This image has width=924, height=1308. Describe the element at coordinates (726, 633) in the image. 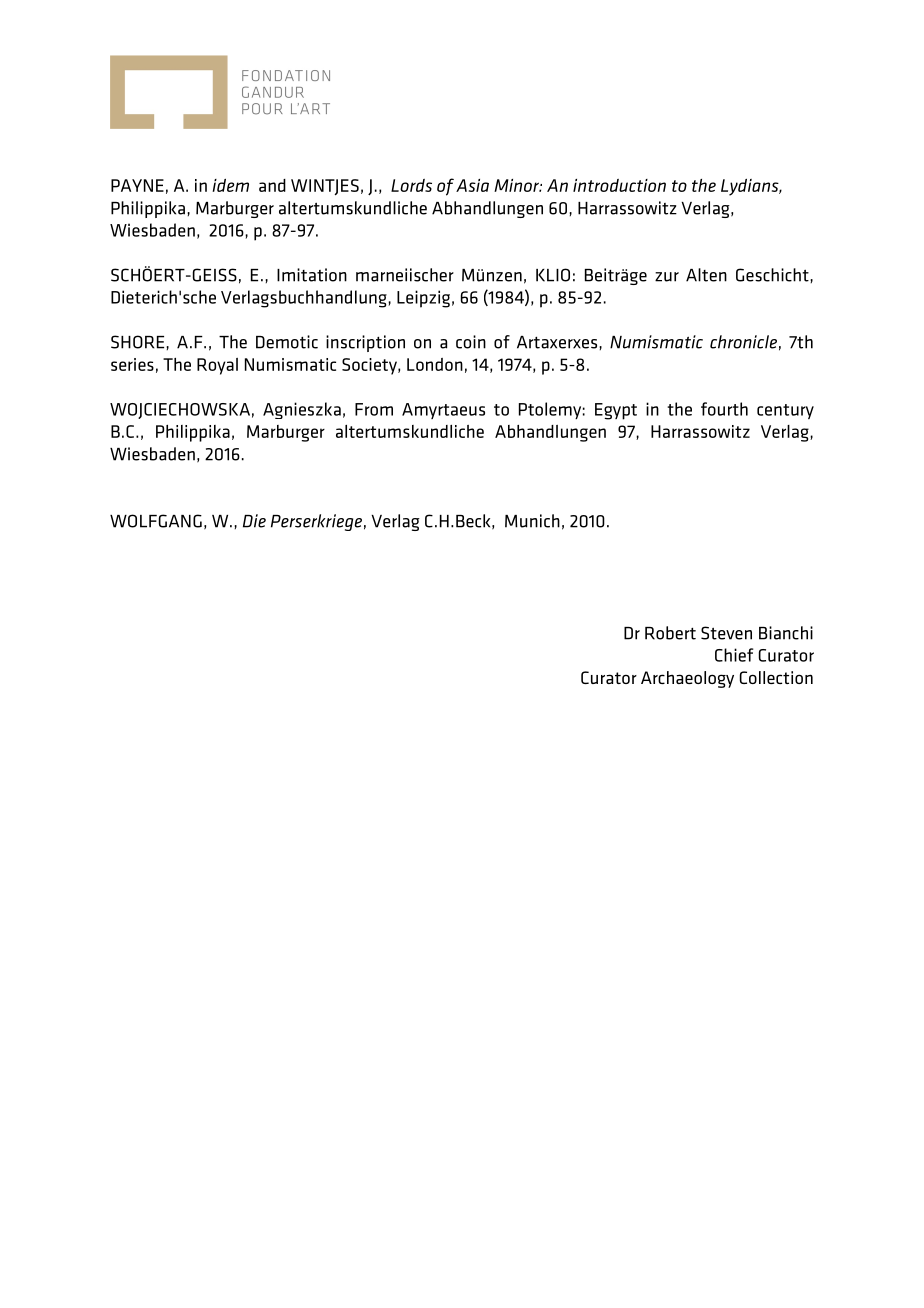

I see `Steven` at that location.
